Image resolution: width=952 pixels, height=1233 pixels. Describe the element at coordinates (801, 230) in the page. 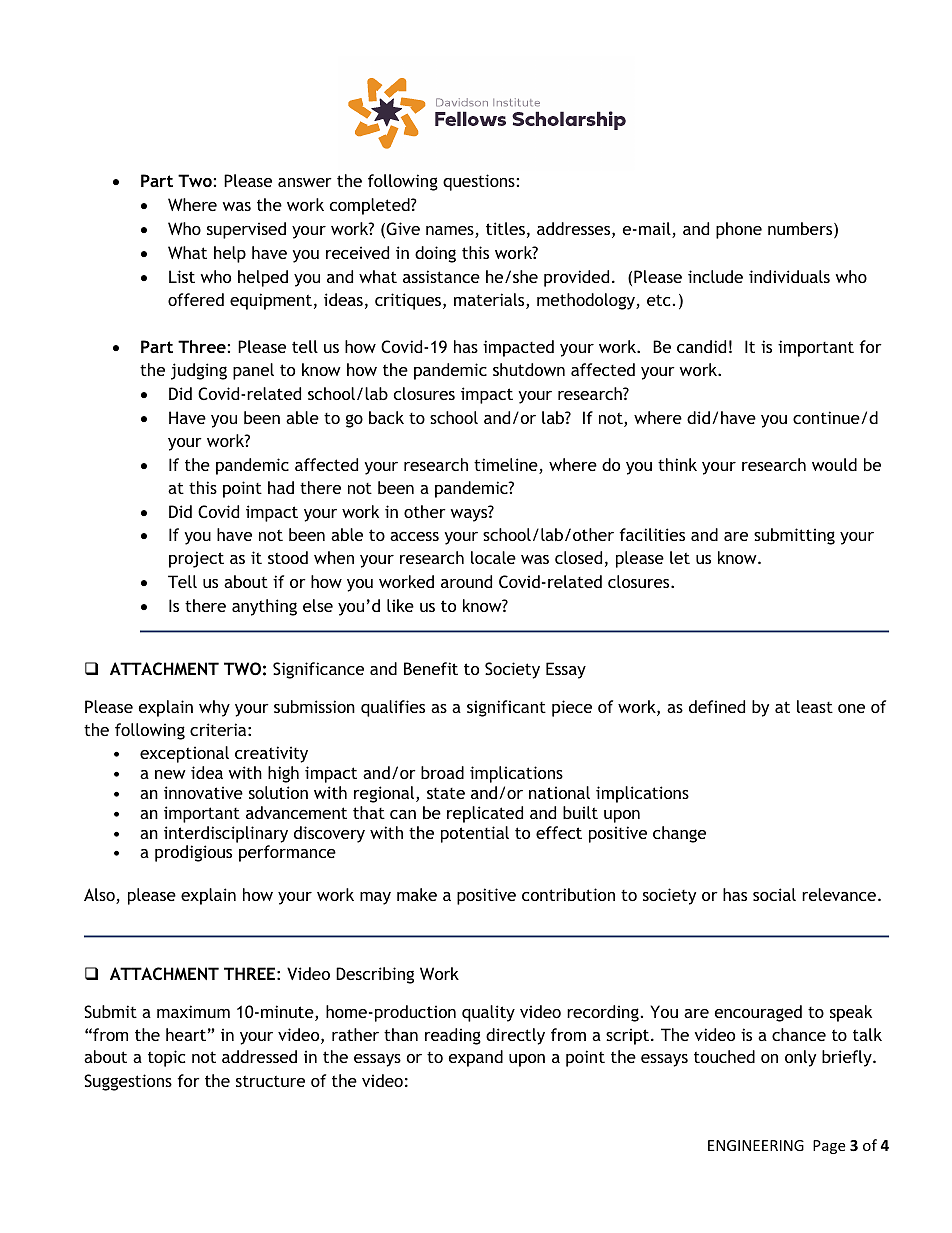

I see `numbers` at that location.
